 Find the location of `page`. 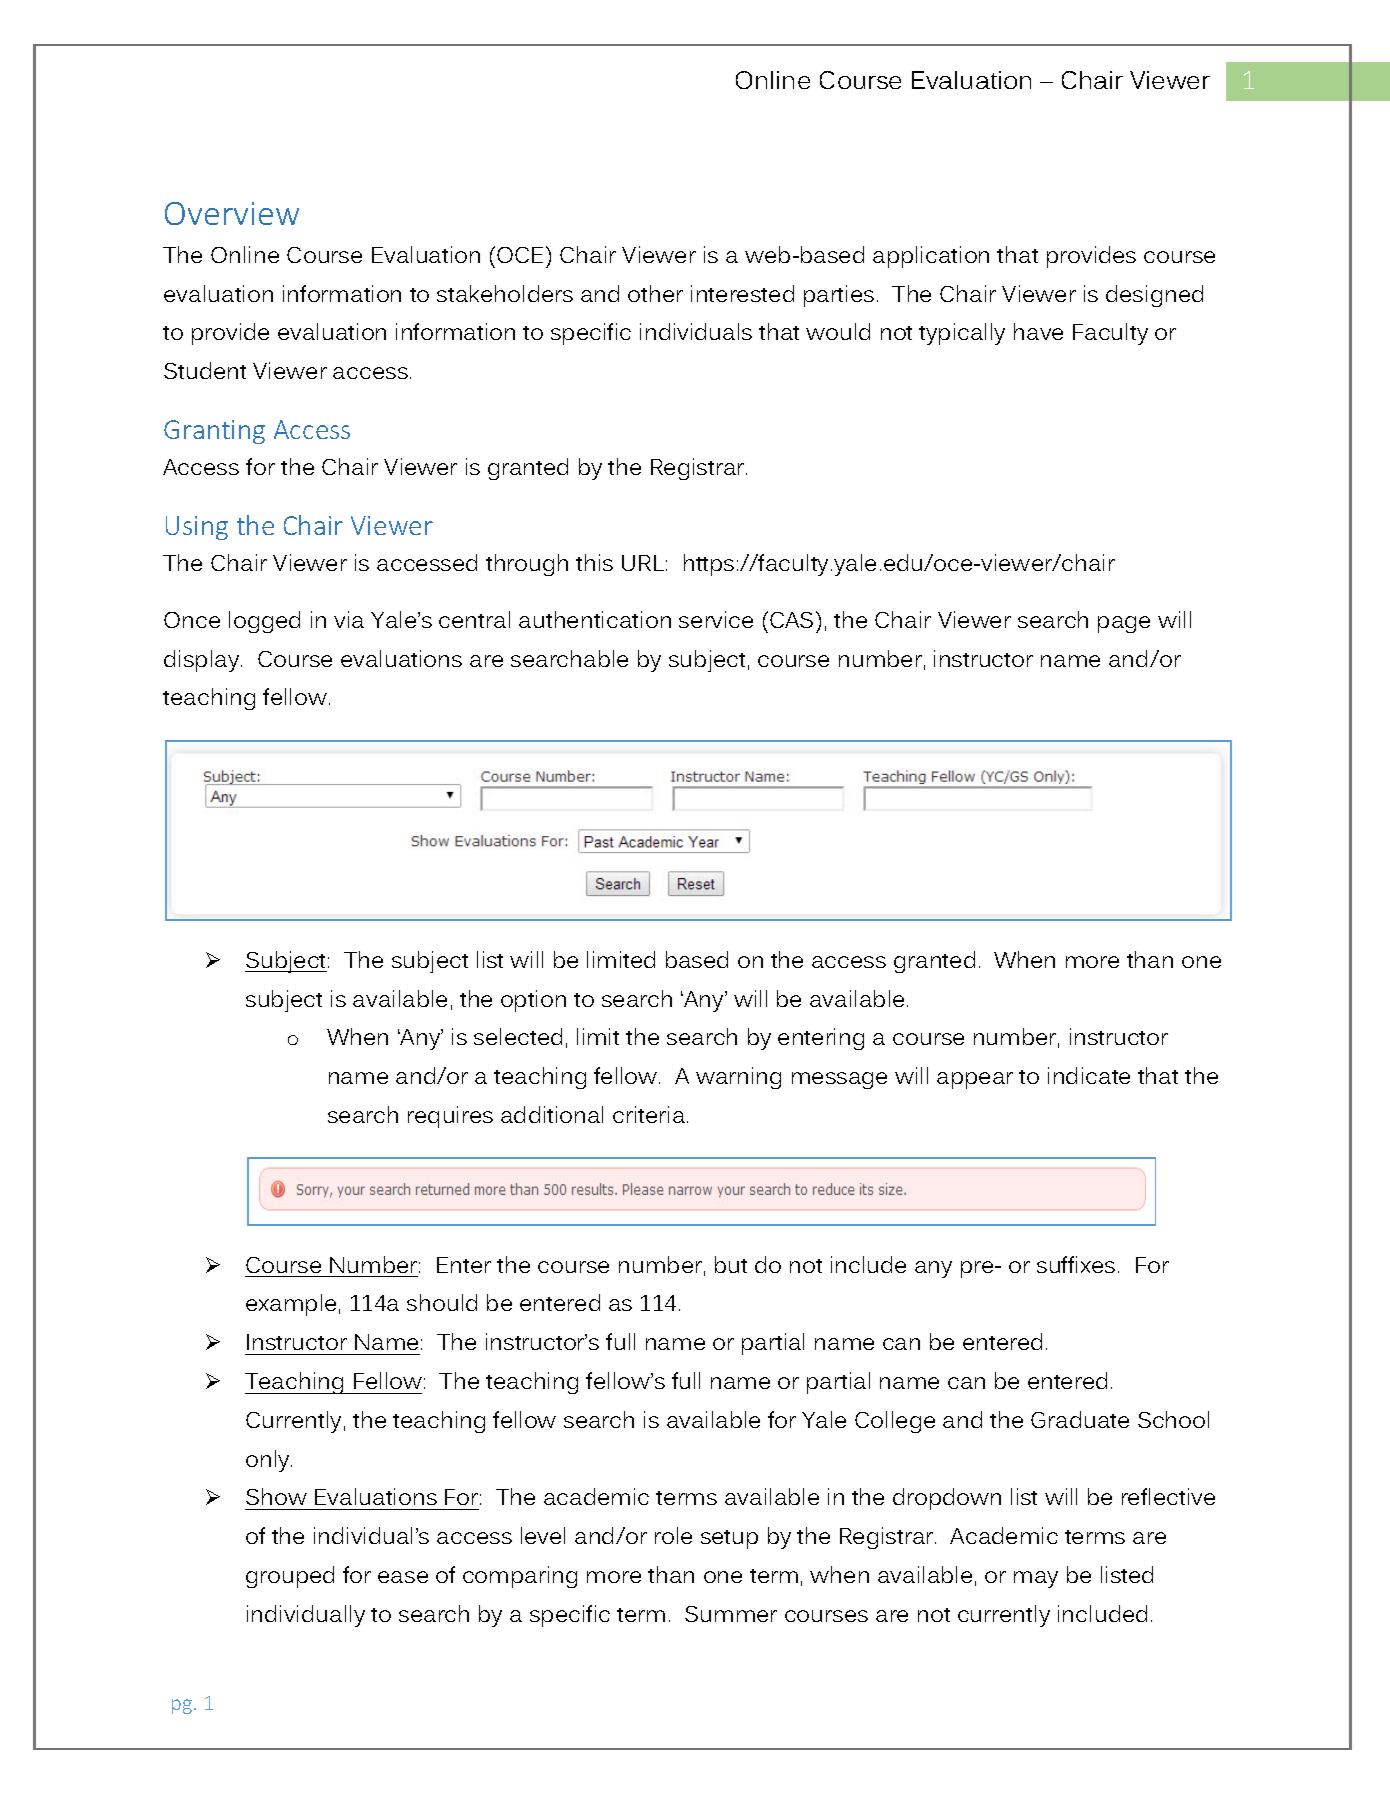

page is located at coordinates (1124, 624).
